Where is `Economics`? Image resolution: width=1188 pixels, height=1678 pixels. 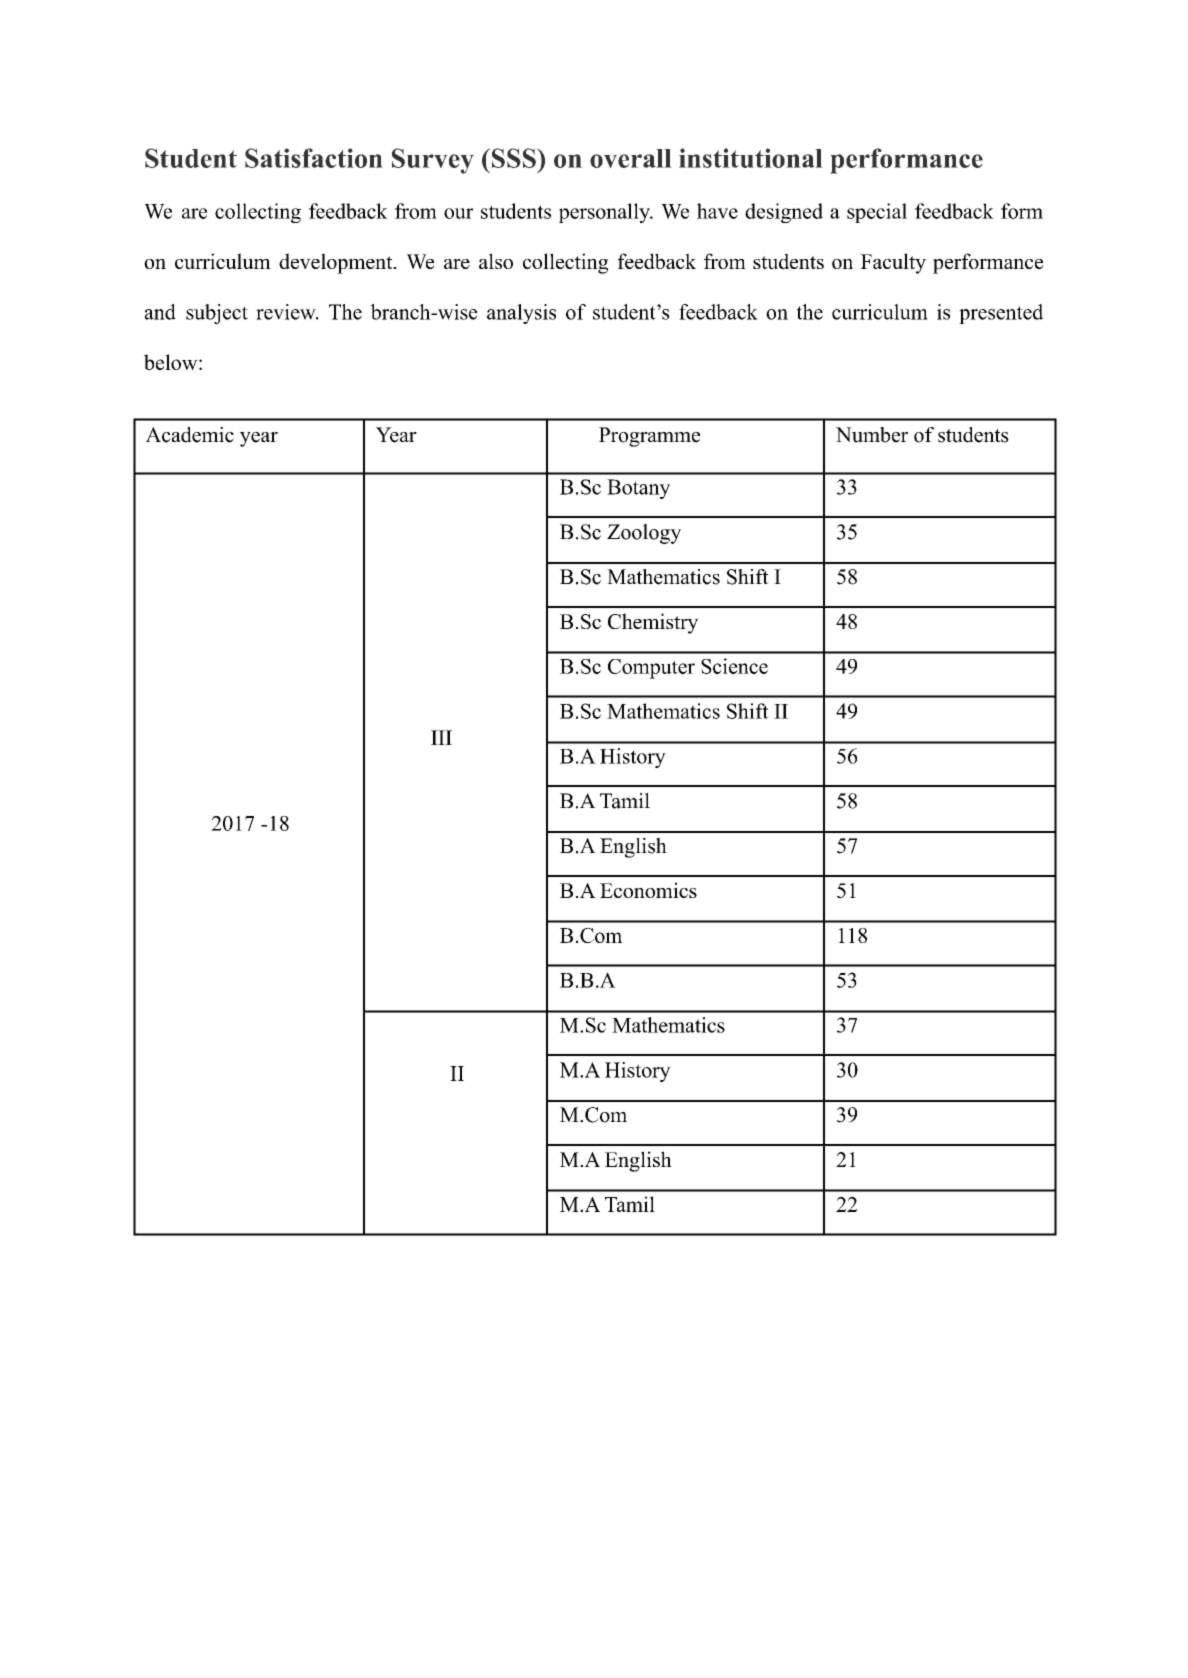 Economics is located at coordinates (648, 890).
